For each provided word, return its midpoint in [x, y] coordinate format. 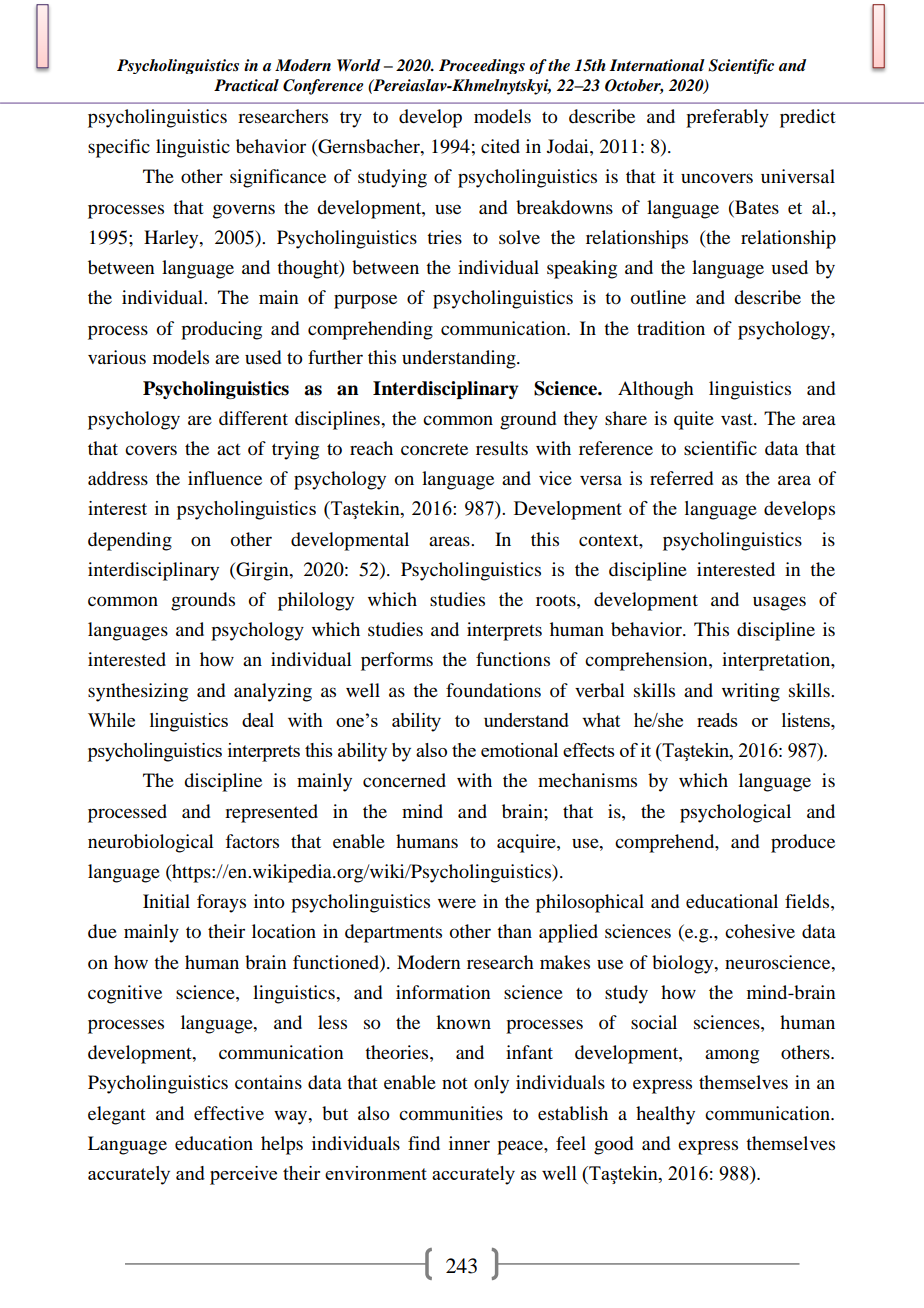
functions [513, 659]
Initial [166, 901]
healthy [665, 1115]
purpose [365, 301]
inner [469, 1143]
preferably [727, 118]
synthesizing [138, 692]
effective [229, 1113]
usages [779, 603]
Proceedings [482, 66]
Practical [246, 85]
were [457, 903]
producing [221, 330]
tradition [671, 328]
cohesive [760, 931]
